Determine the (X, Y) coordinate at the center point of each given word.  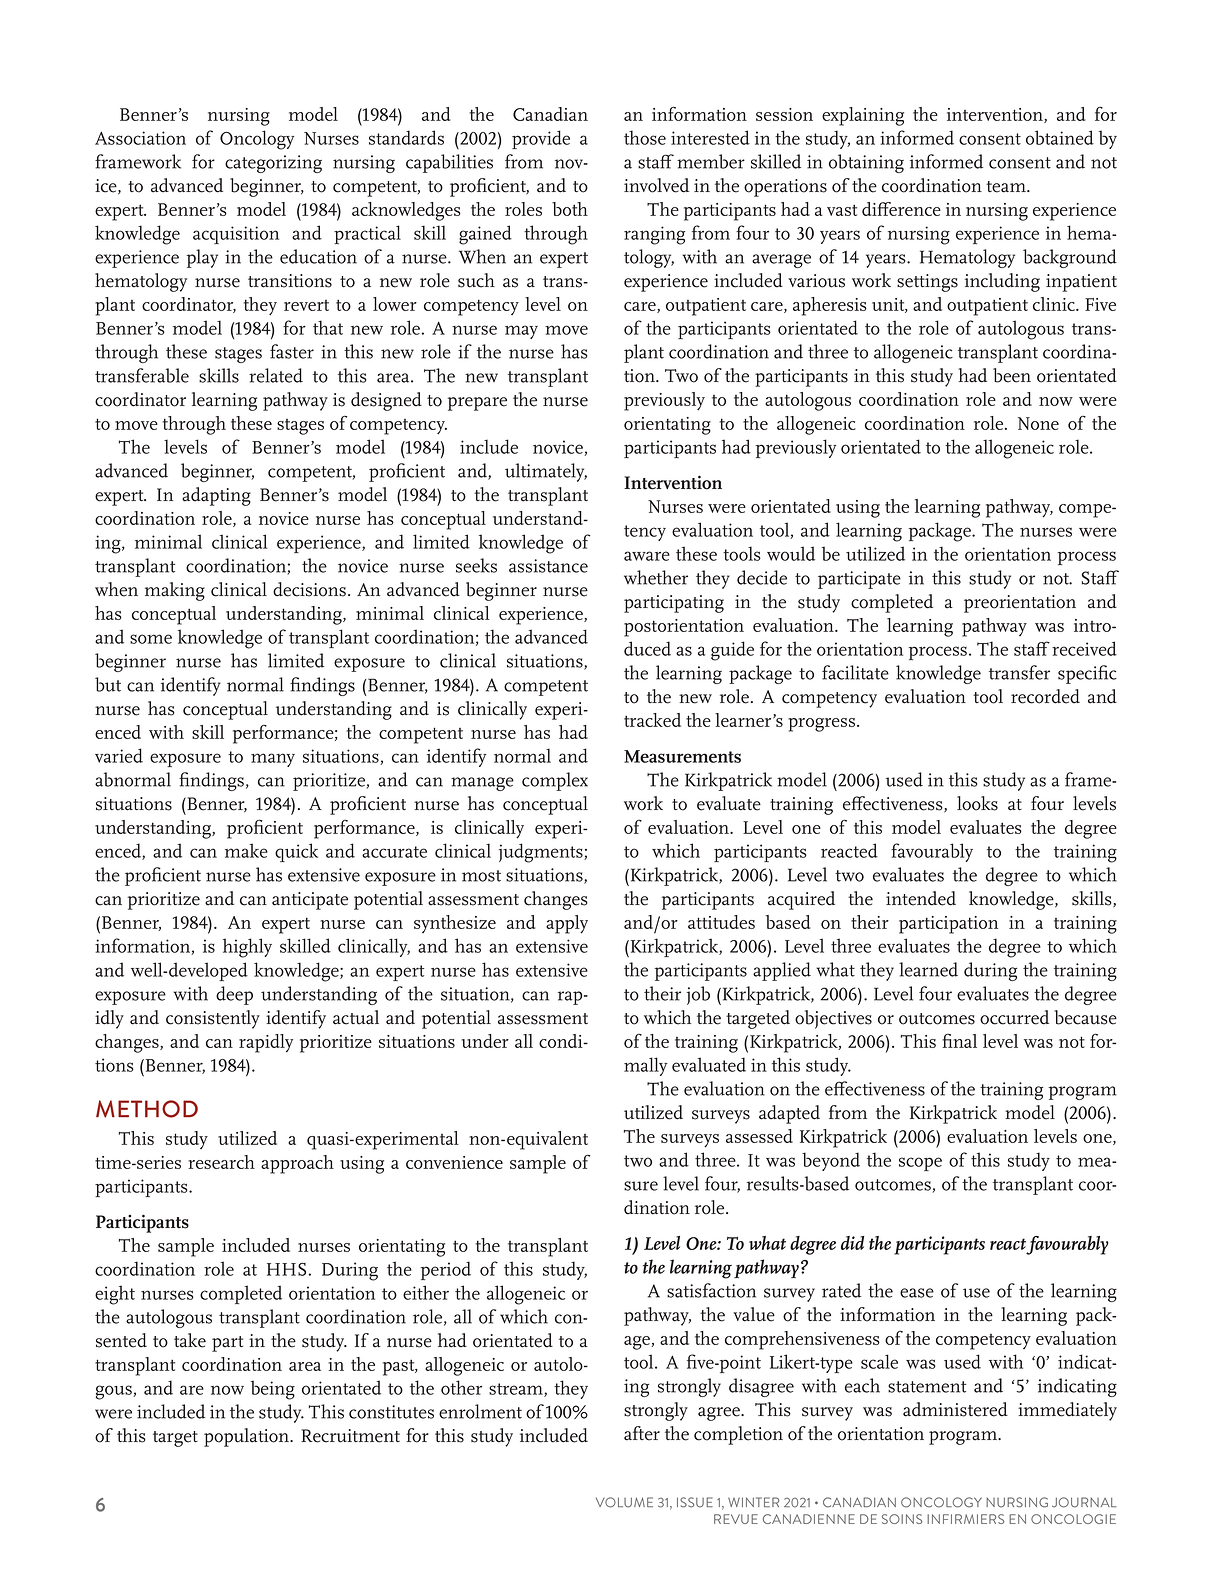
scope (920, 1164)
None (1038, 423)
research (221, 1162)
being (273, 1390)
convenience (454, 1162)
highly (247, 948)
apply (567, 924)
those (645, 137)
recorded (1045, 696)
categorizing (273, 164)
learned (928, 969)
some (151, 639)
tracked (652, 720)
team (1007, 187)
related (276, 375)
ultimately (546, 472)
